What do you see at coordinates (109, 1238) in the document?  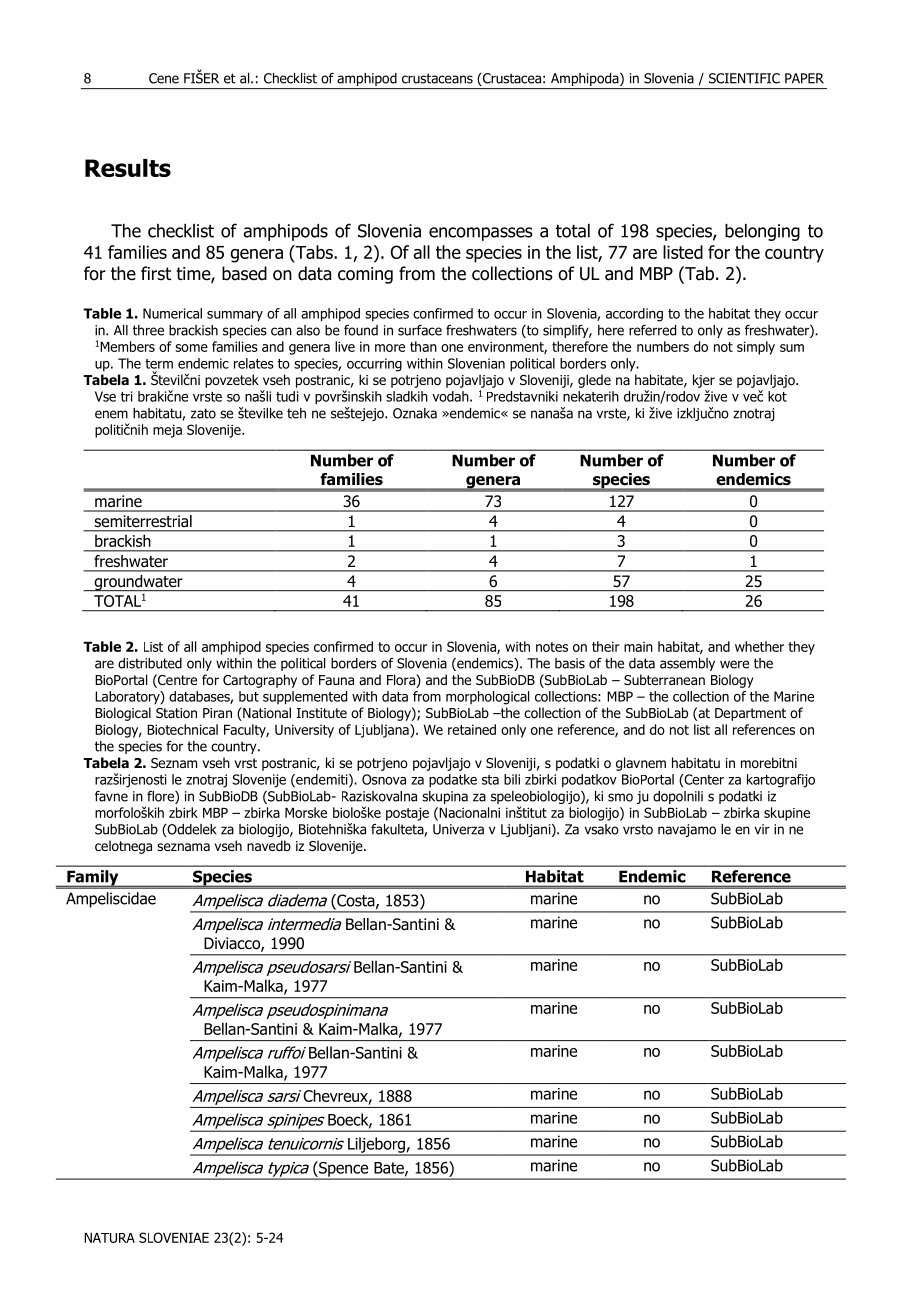 I see `NATURA` at bounding box center [109, 1238].
